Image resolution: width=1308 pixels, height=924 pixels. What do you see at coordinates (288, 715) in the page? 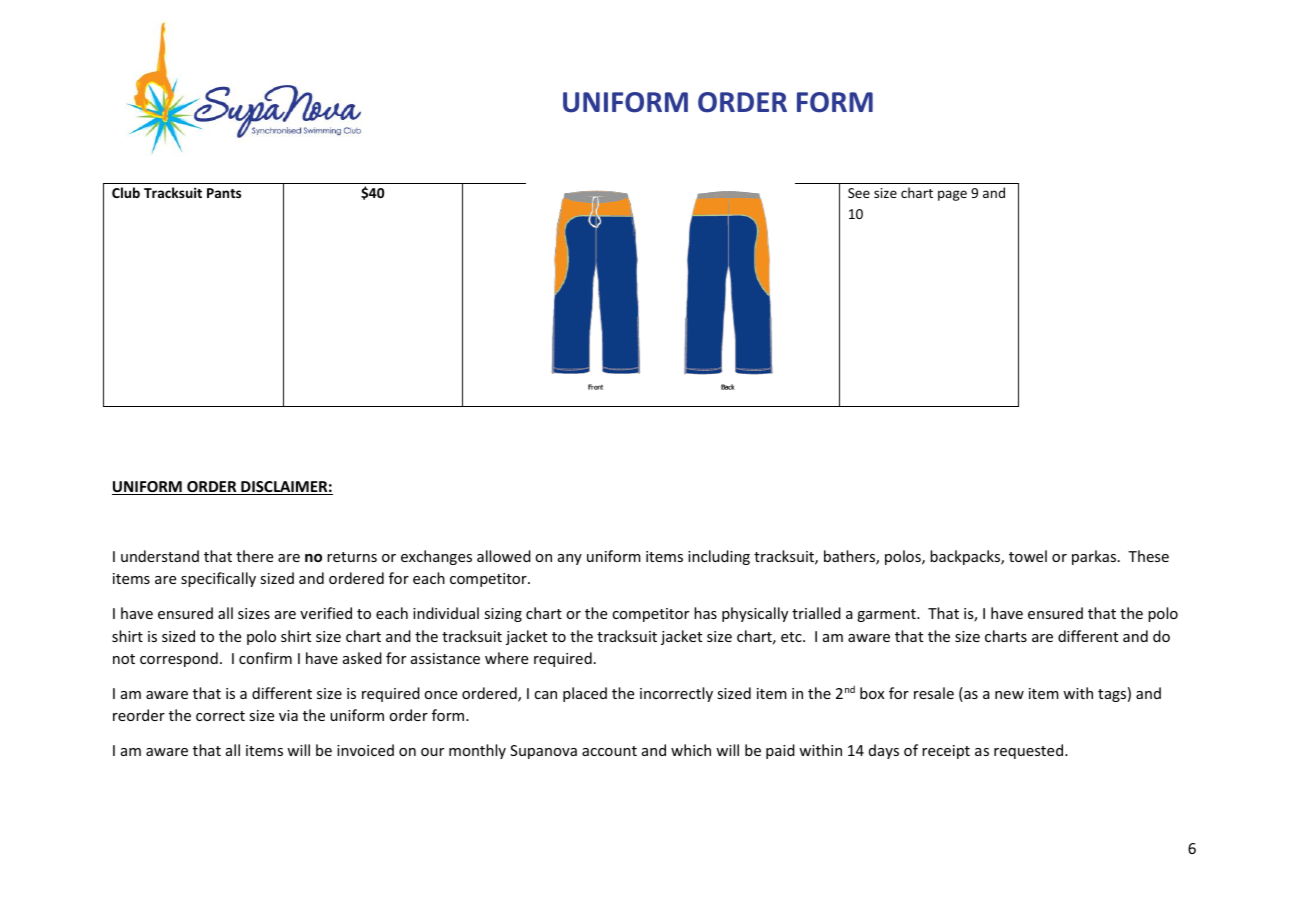
I see `via` at bounding box center [288, 715].
